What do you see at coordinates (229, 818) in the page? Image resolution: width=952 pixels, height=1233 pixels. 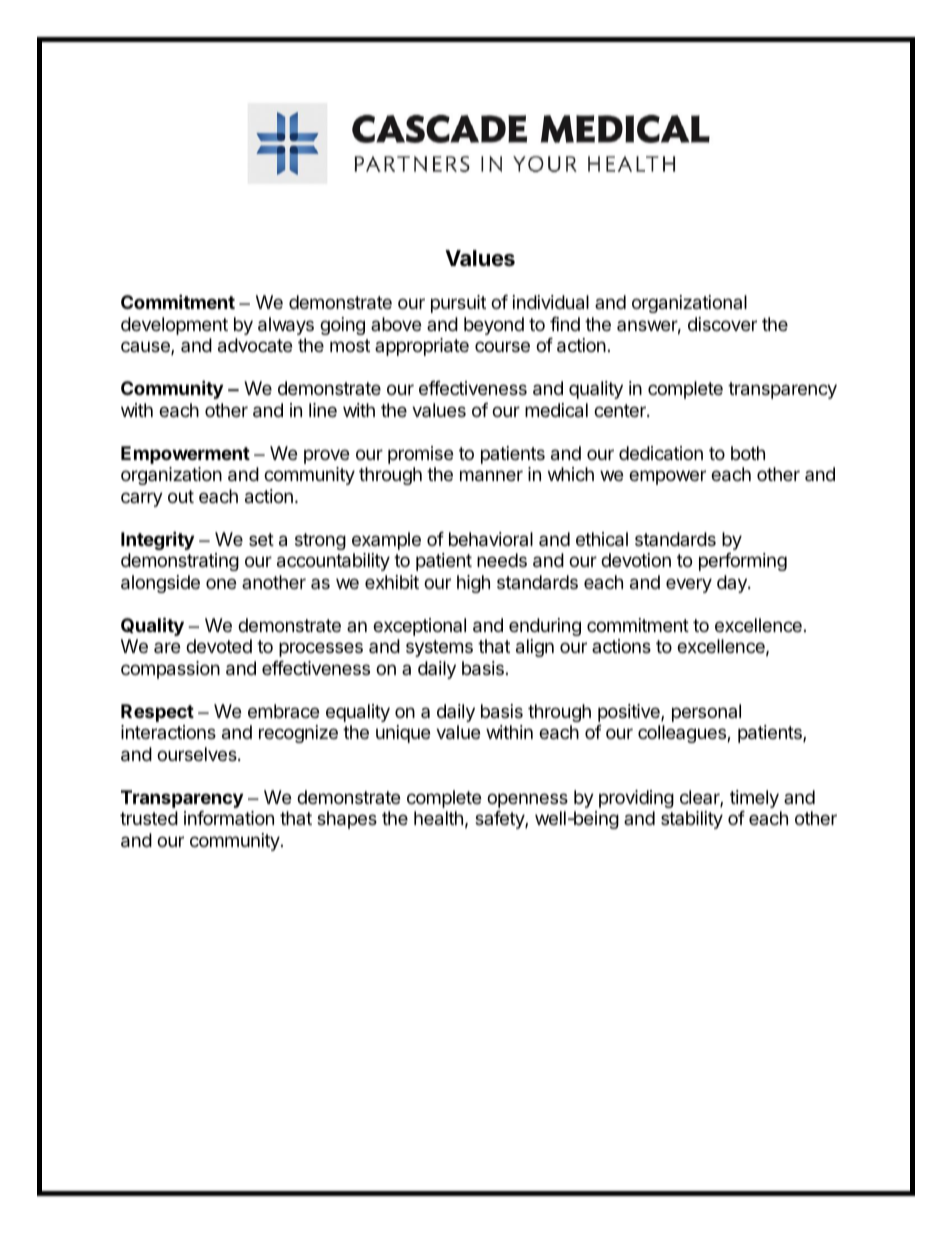 I see `information` at bounding box center [229, 818].
